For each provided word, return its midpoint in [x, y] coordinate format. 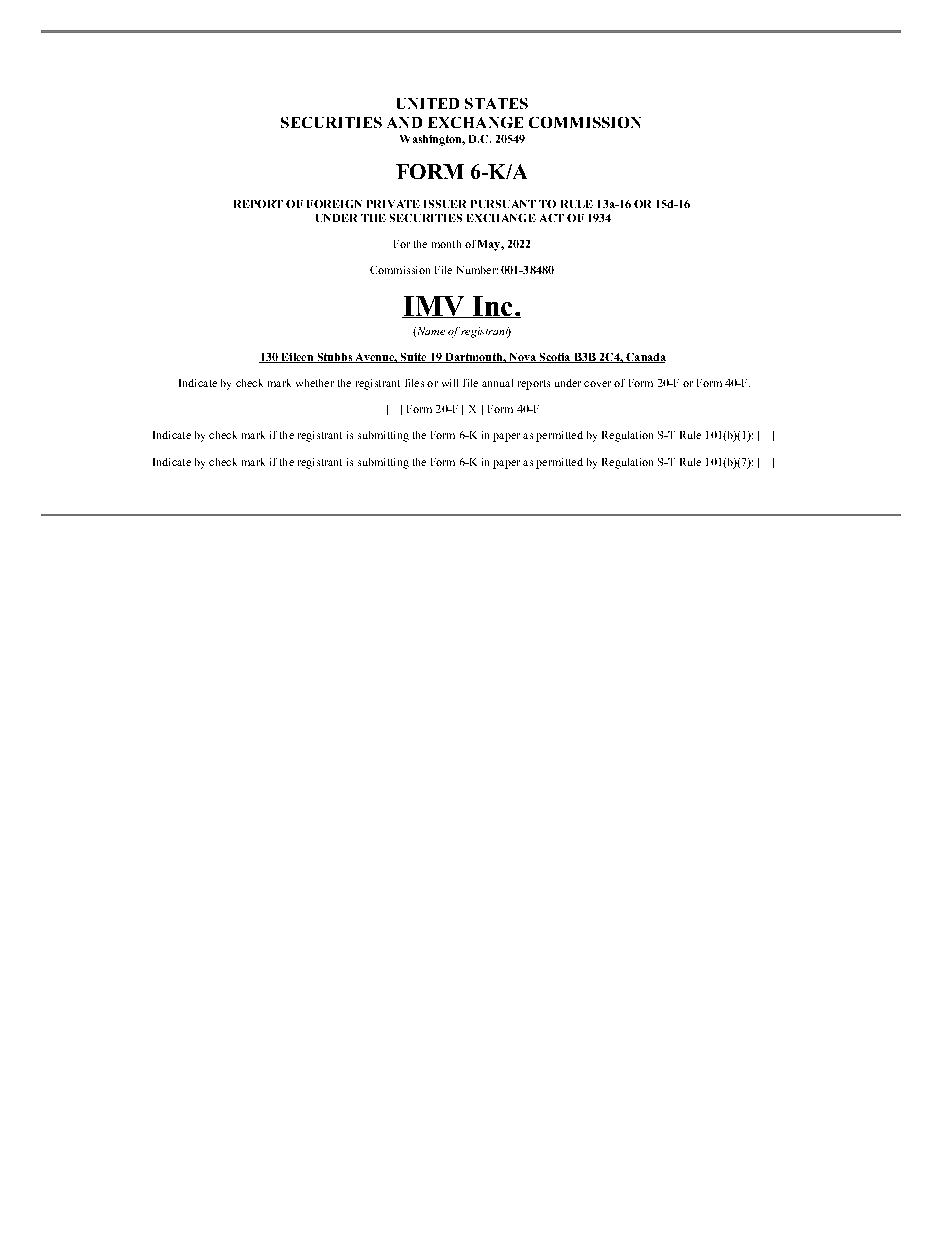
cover [597, 384]
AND [404, 122]
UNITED [428, 103]
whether [315, 383]
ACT [552, 218]
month [446, 244]
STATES [496, 103]
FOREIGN [334, 204]
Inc [492, 307]
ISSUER [445, 204]
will [450, 383]
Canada [645, 358]
